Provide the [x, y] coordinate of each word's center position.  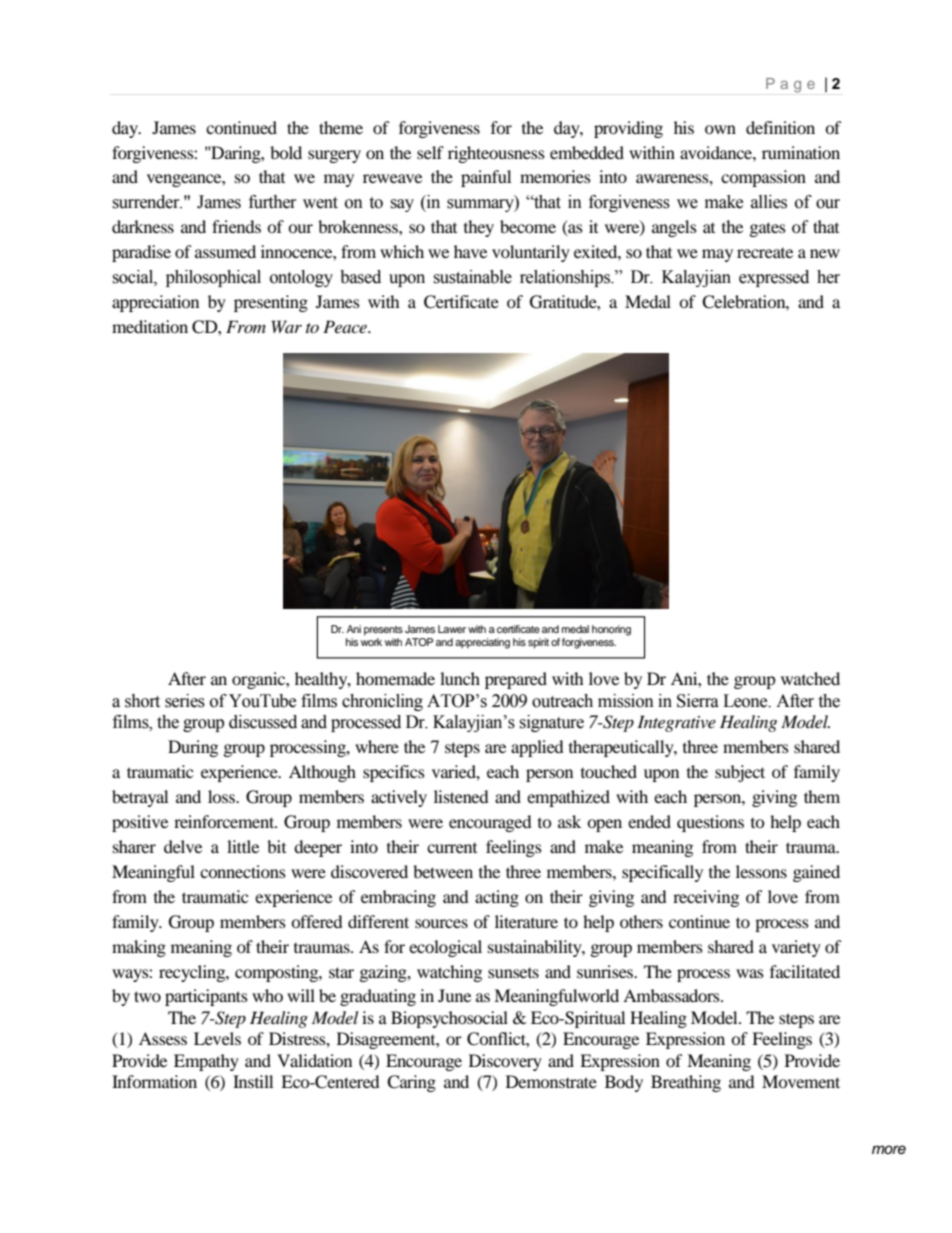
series [185, 701]
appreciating [482, 643]
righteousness [496, 154]
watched [810, 678]
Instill [253, 1081]
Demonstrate [551, 1081]
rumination [801, 152]
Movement [801, 1081]
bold [286, 152]
